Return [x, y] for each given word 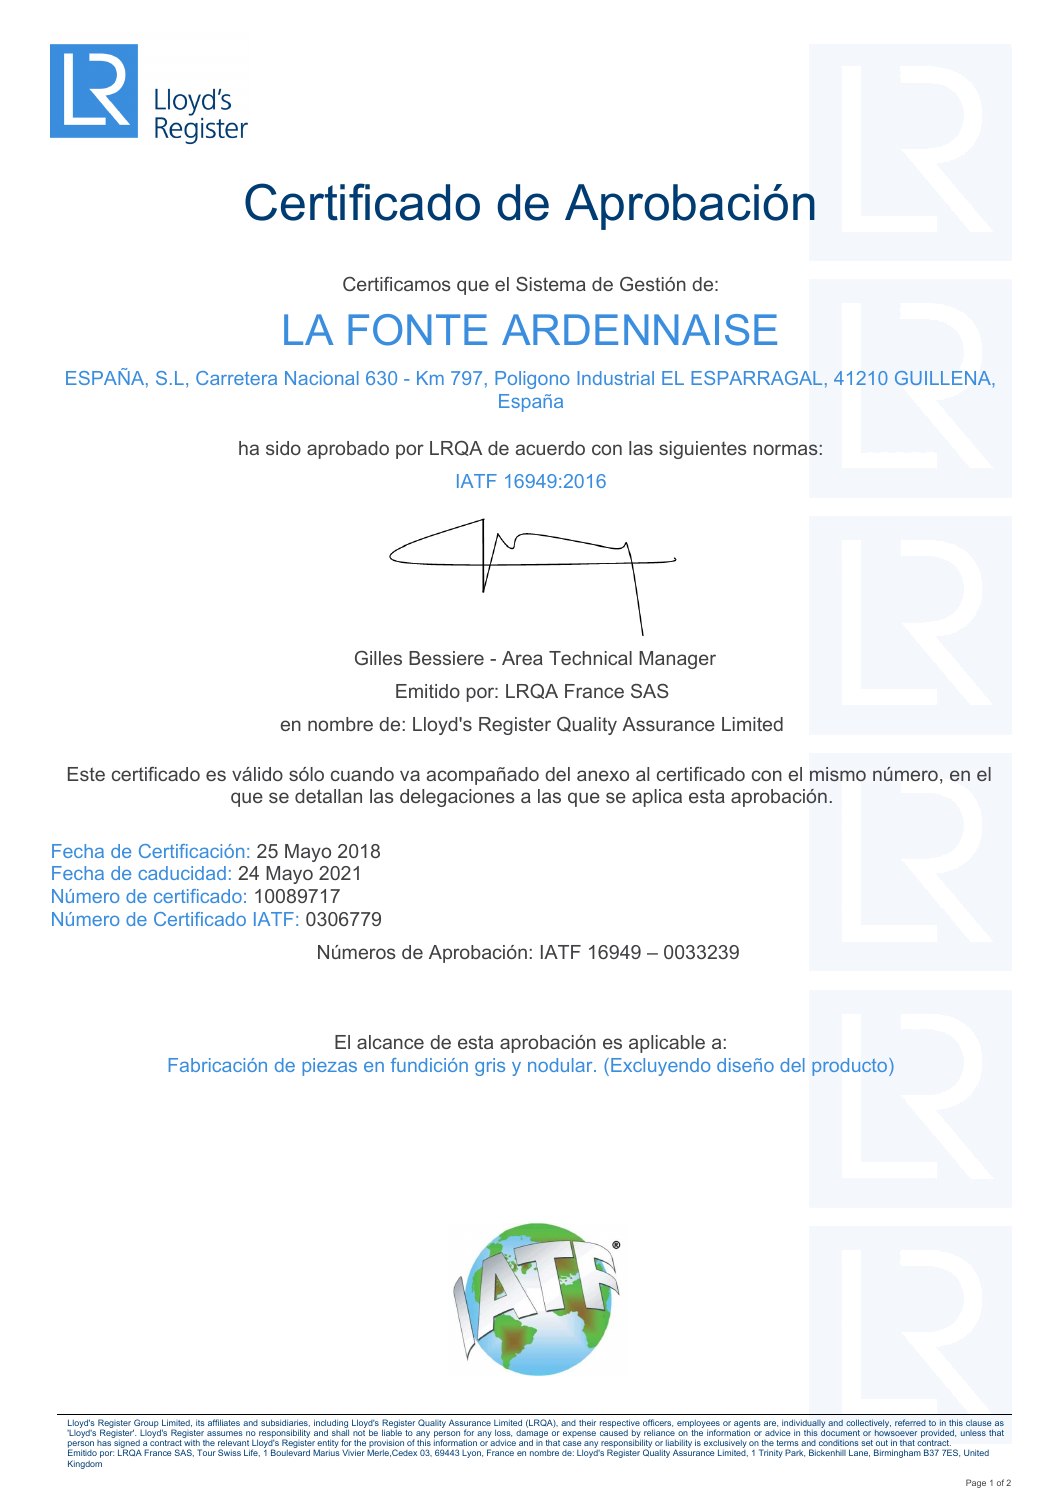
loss [503, 1433]
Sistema [551, 284]
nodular [561, 1065]
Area [522, 658]
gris [490, 1067]
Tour [206, 1452]
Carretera [236, 378]
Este [86, 774]
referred [910, 1422]
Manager [677, 660]
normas [786, 449]
